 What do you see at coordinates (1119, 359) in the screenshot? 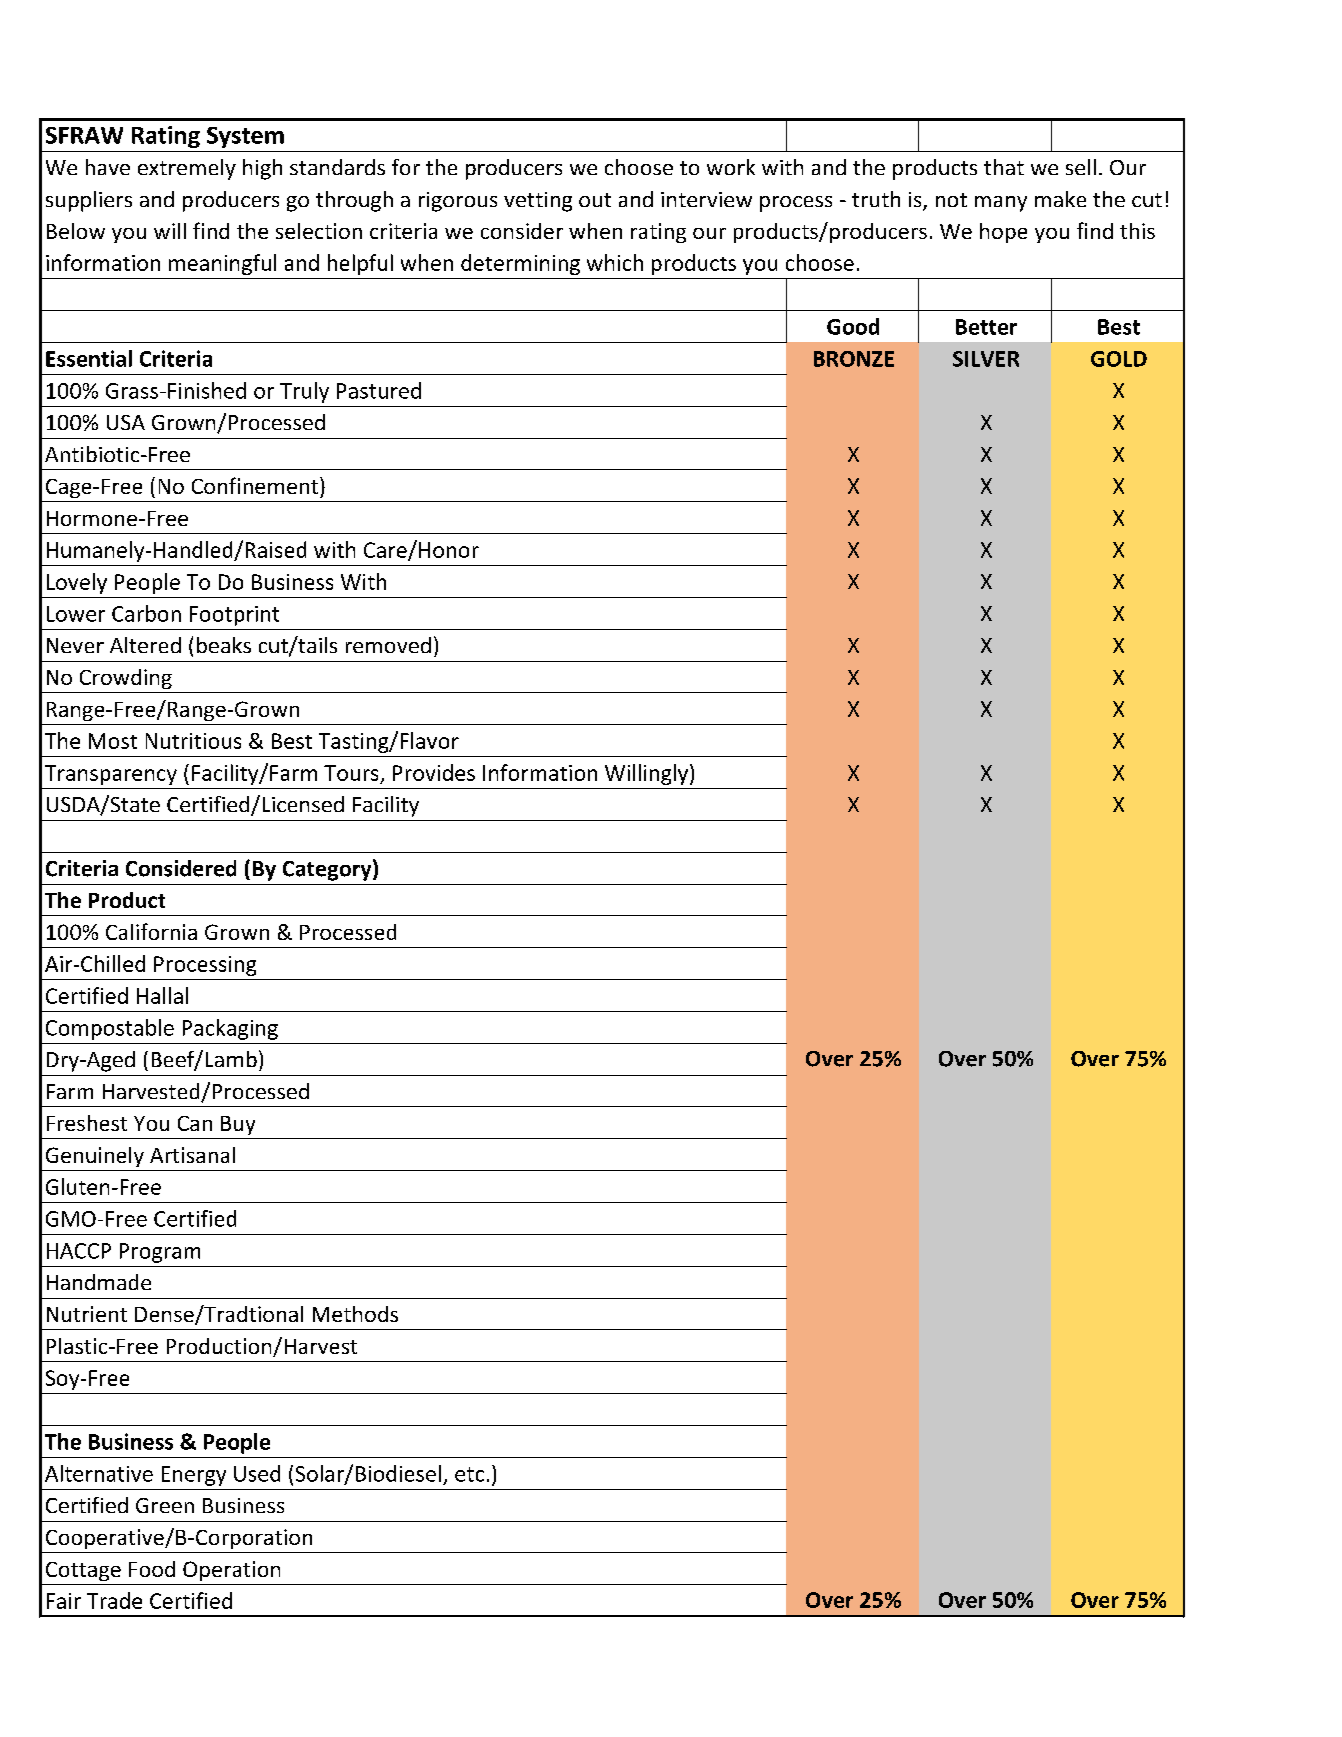
I see `GOLD` at bounding box center [1119, 359].
